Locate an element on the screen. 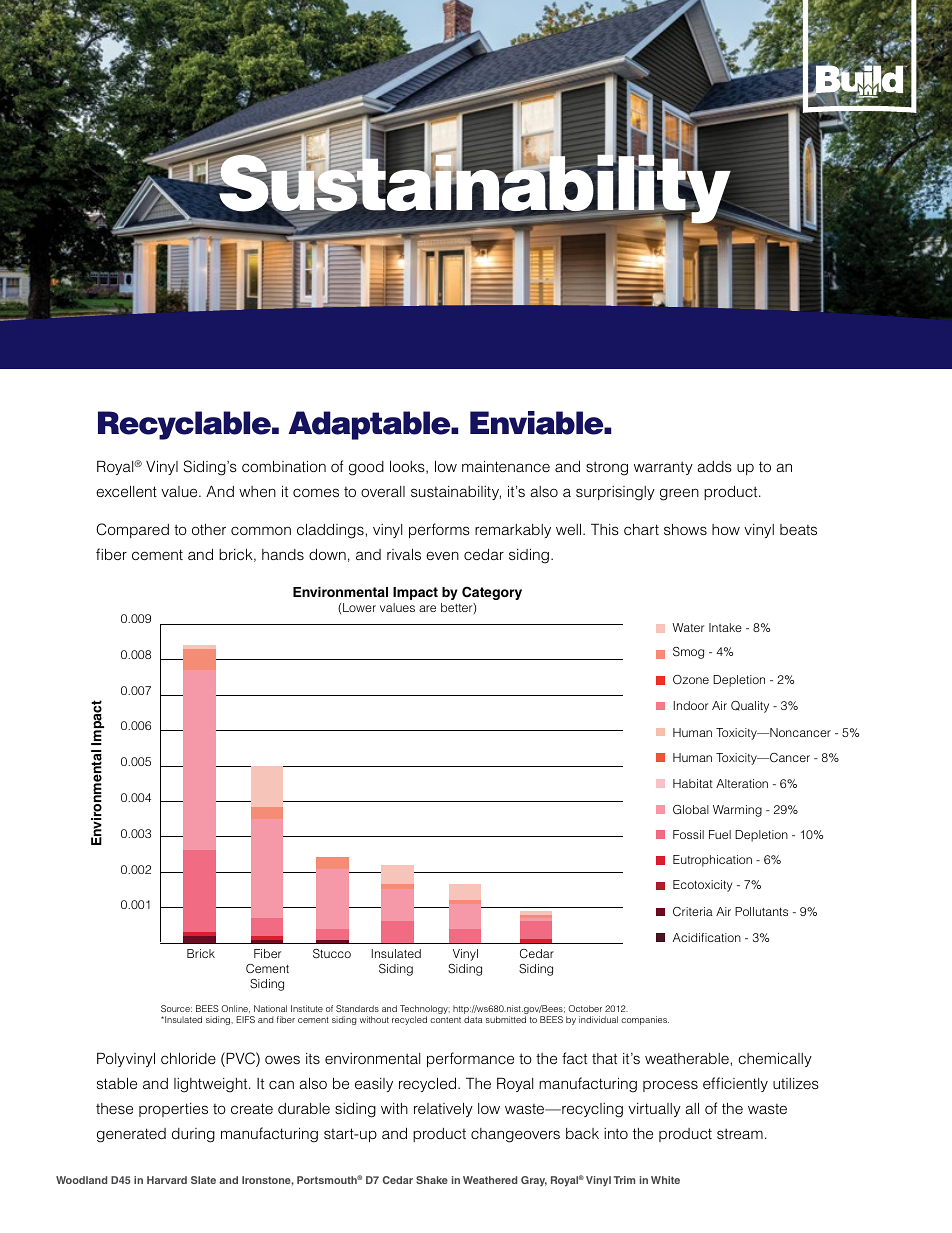 Image resolution: width=952 pixels, height=1233 pixels. Lower is located at coordinates (359, 607).
